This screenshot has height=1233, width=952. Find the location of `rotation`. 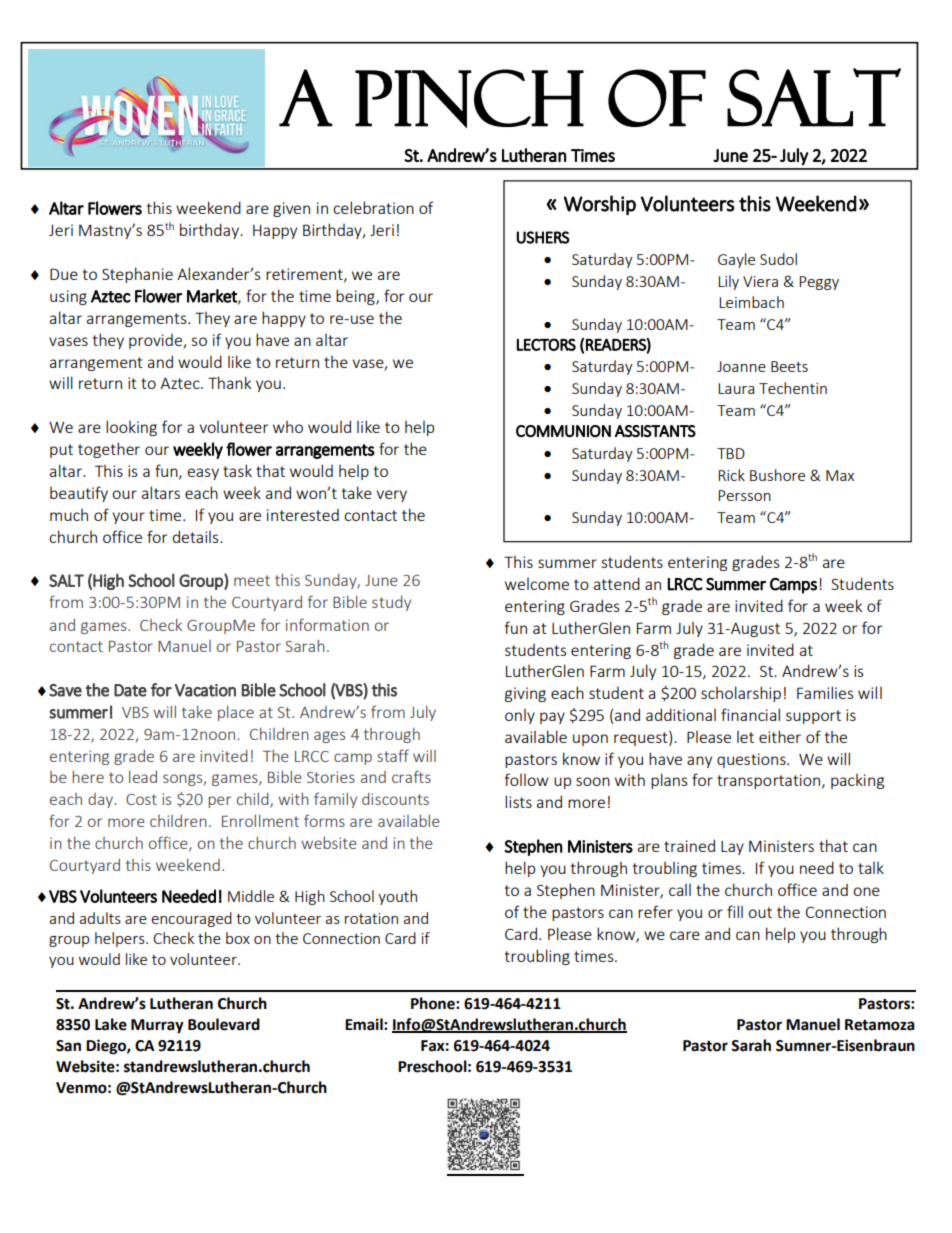

rotation is located at coordinates (371, 918).
